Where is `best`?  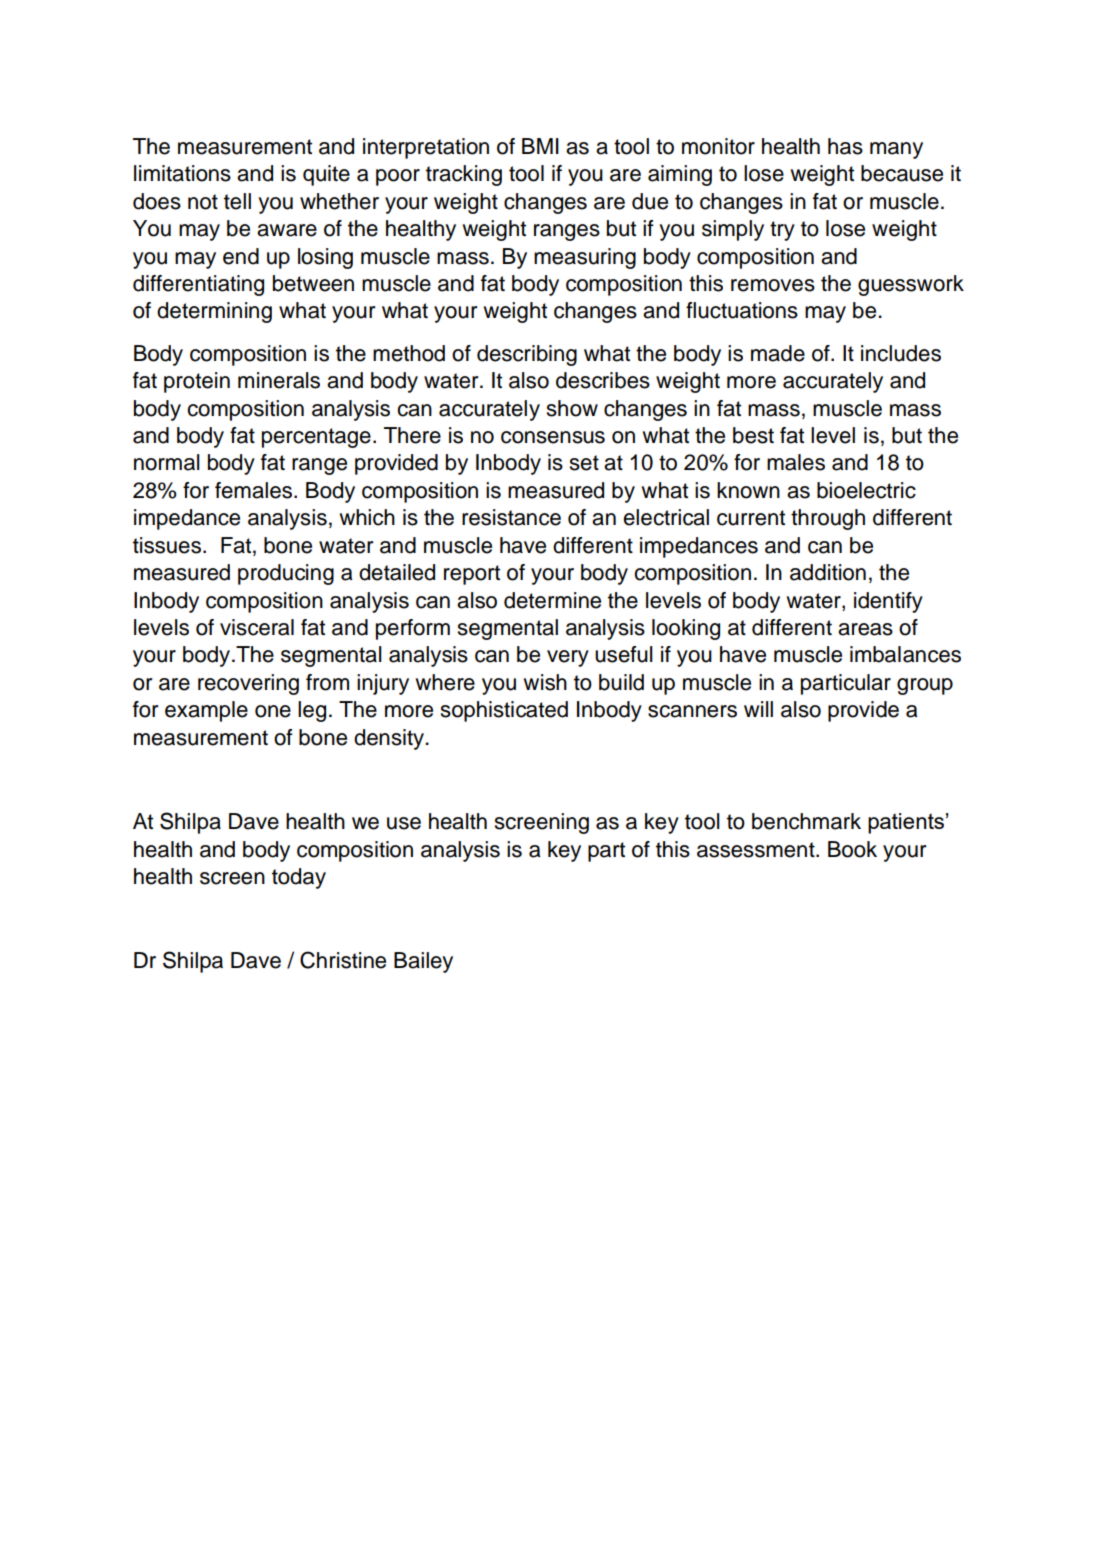
best is located at coordinates (753, 435).
